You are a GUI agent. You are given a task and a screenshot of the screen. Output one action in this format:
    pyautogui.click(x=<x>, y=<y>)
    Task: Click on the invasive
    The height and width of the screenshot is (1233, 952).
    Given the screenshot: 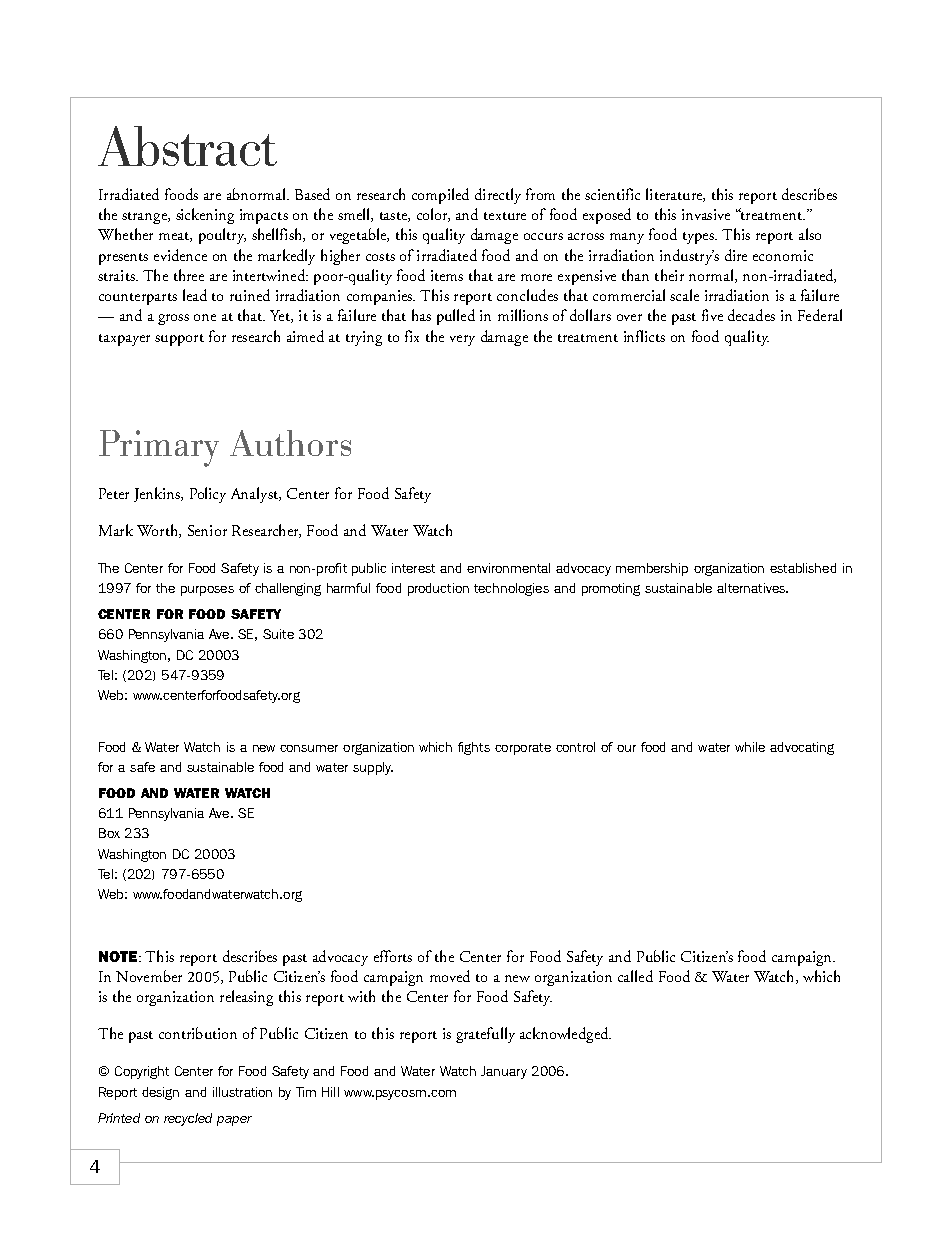 What is the action you would take?
    pyautogui.click(x=706, y=214)
